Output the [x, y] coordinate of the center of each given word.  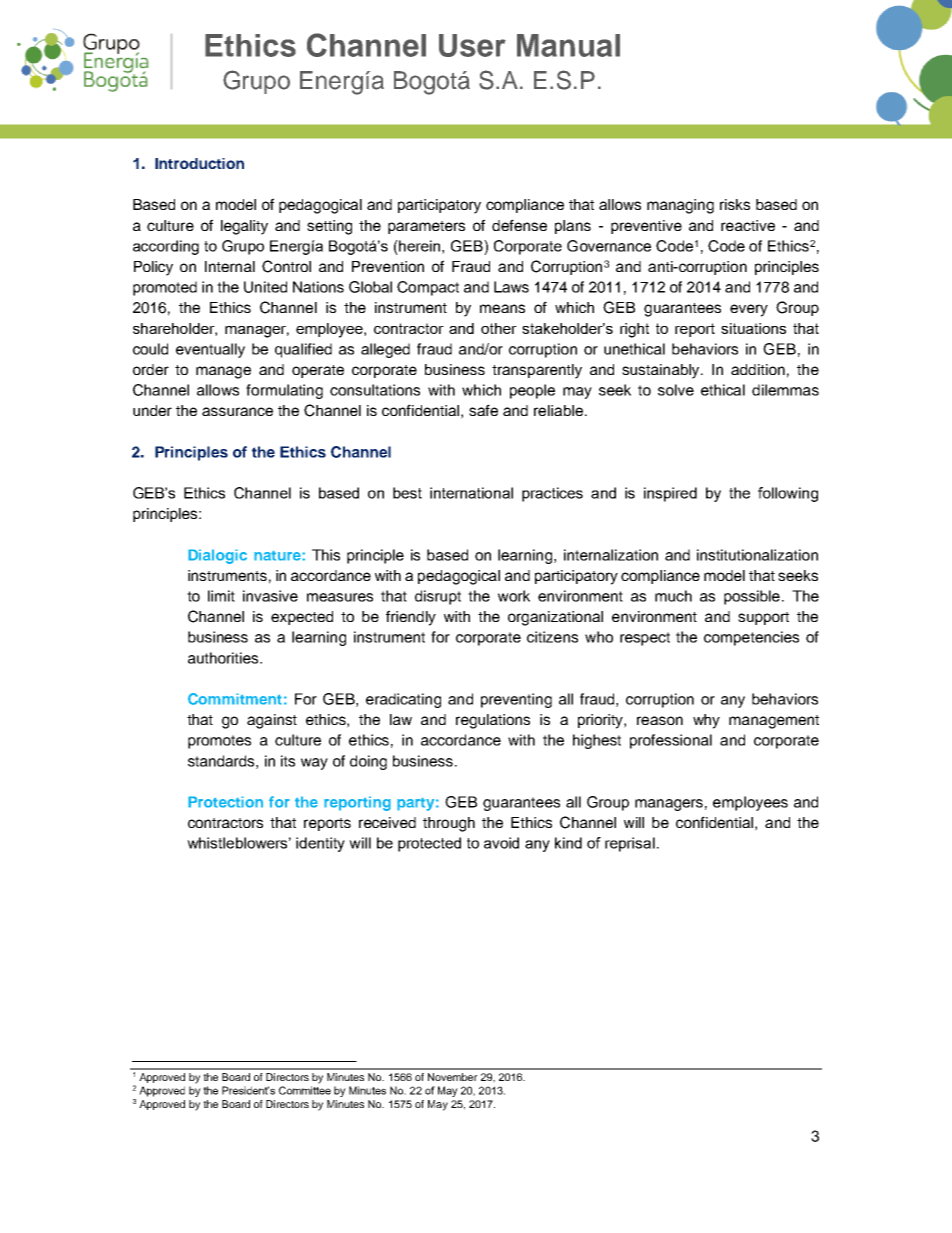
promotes [219, 742]
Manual [568, 45]
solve [676, 390]
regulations [493, 721]
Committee [305, 1090]
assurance [237, 411]
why [706, 721]
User [472, 45]
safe [483, 410]
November [452, 1077]
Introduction [199, 163]
